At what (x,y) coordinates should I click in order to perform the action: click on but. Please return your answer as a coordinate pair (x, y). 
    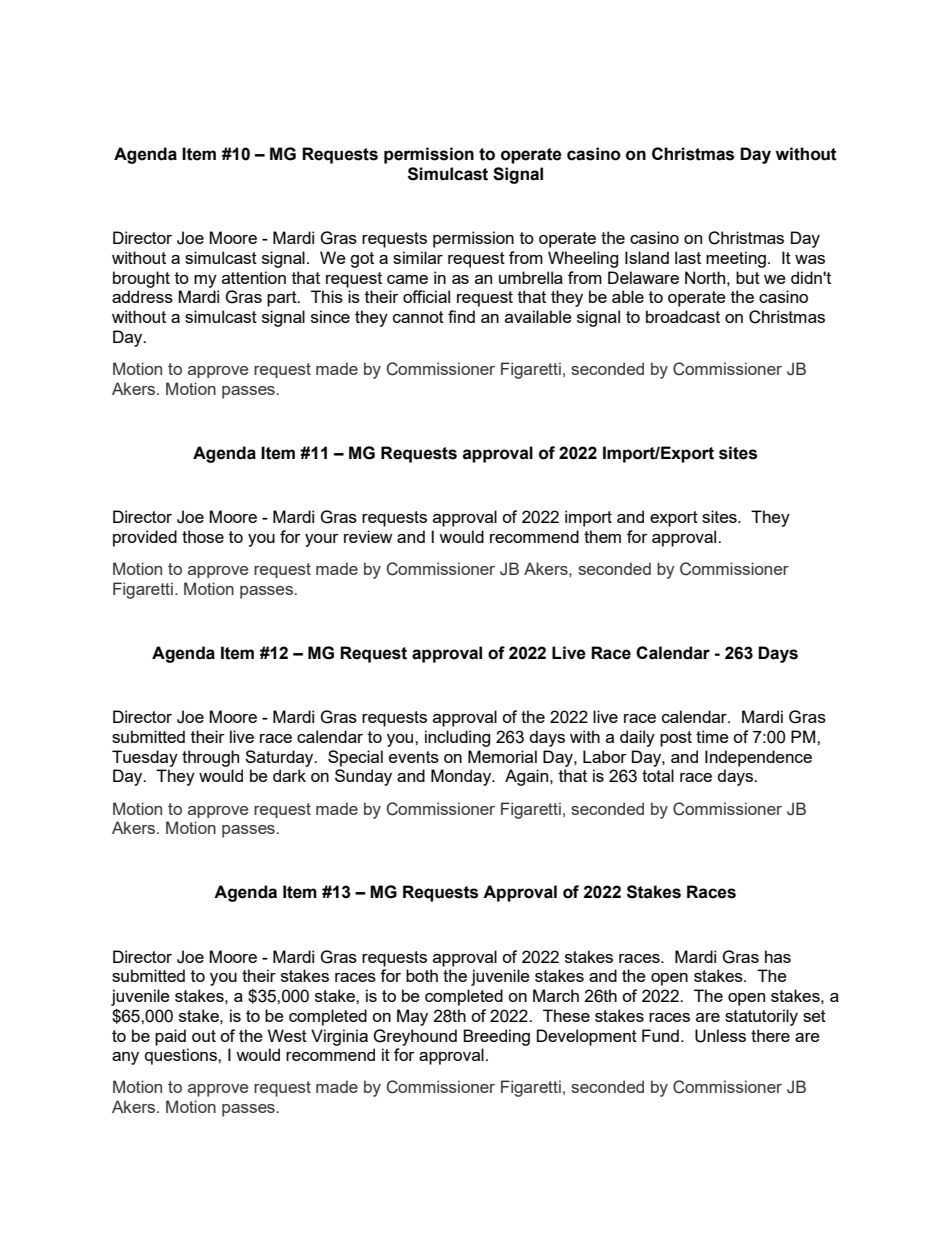
    Looking at the image, I should click on (748, 277).
